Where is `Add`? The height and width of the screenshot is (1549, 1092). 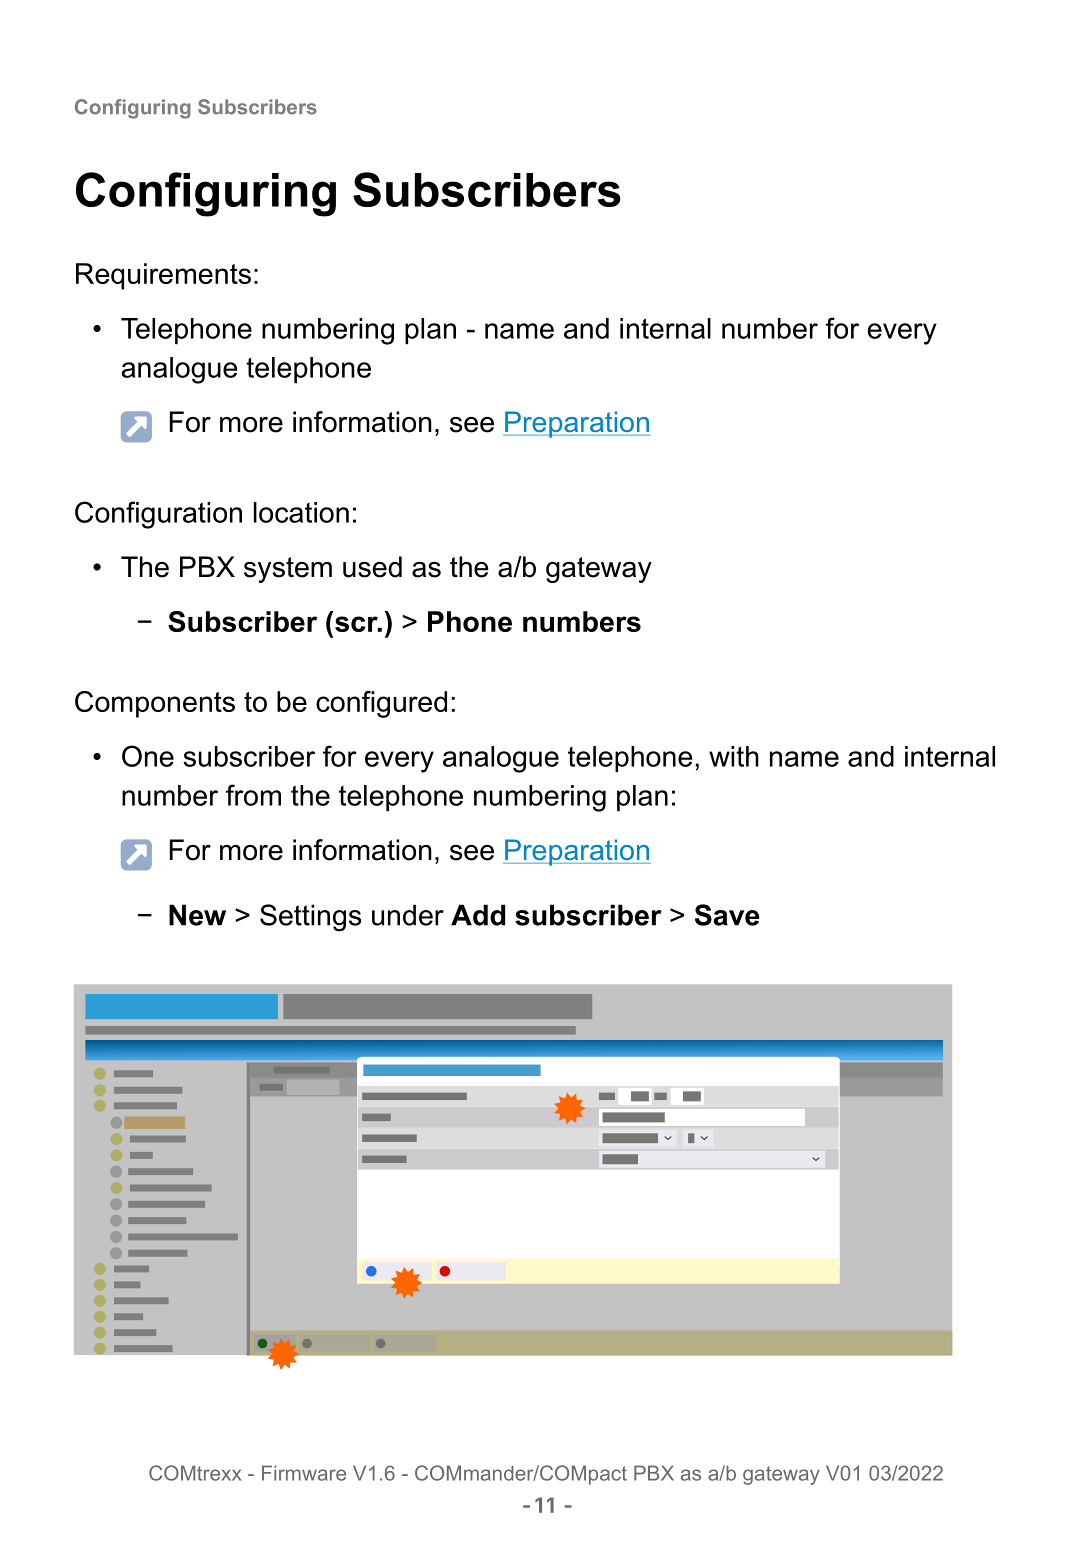 Add is located at coordinates (478, 915).
